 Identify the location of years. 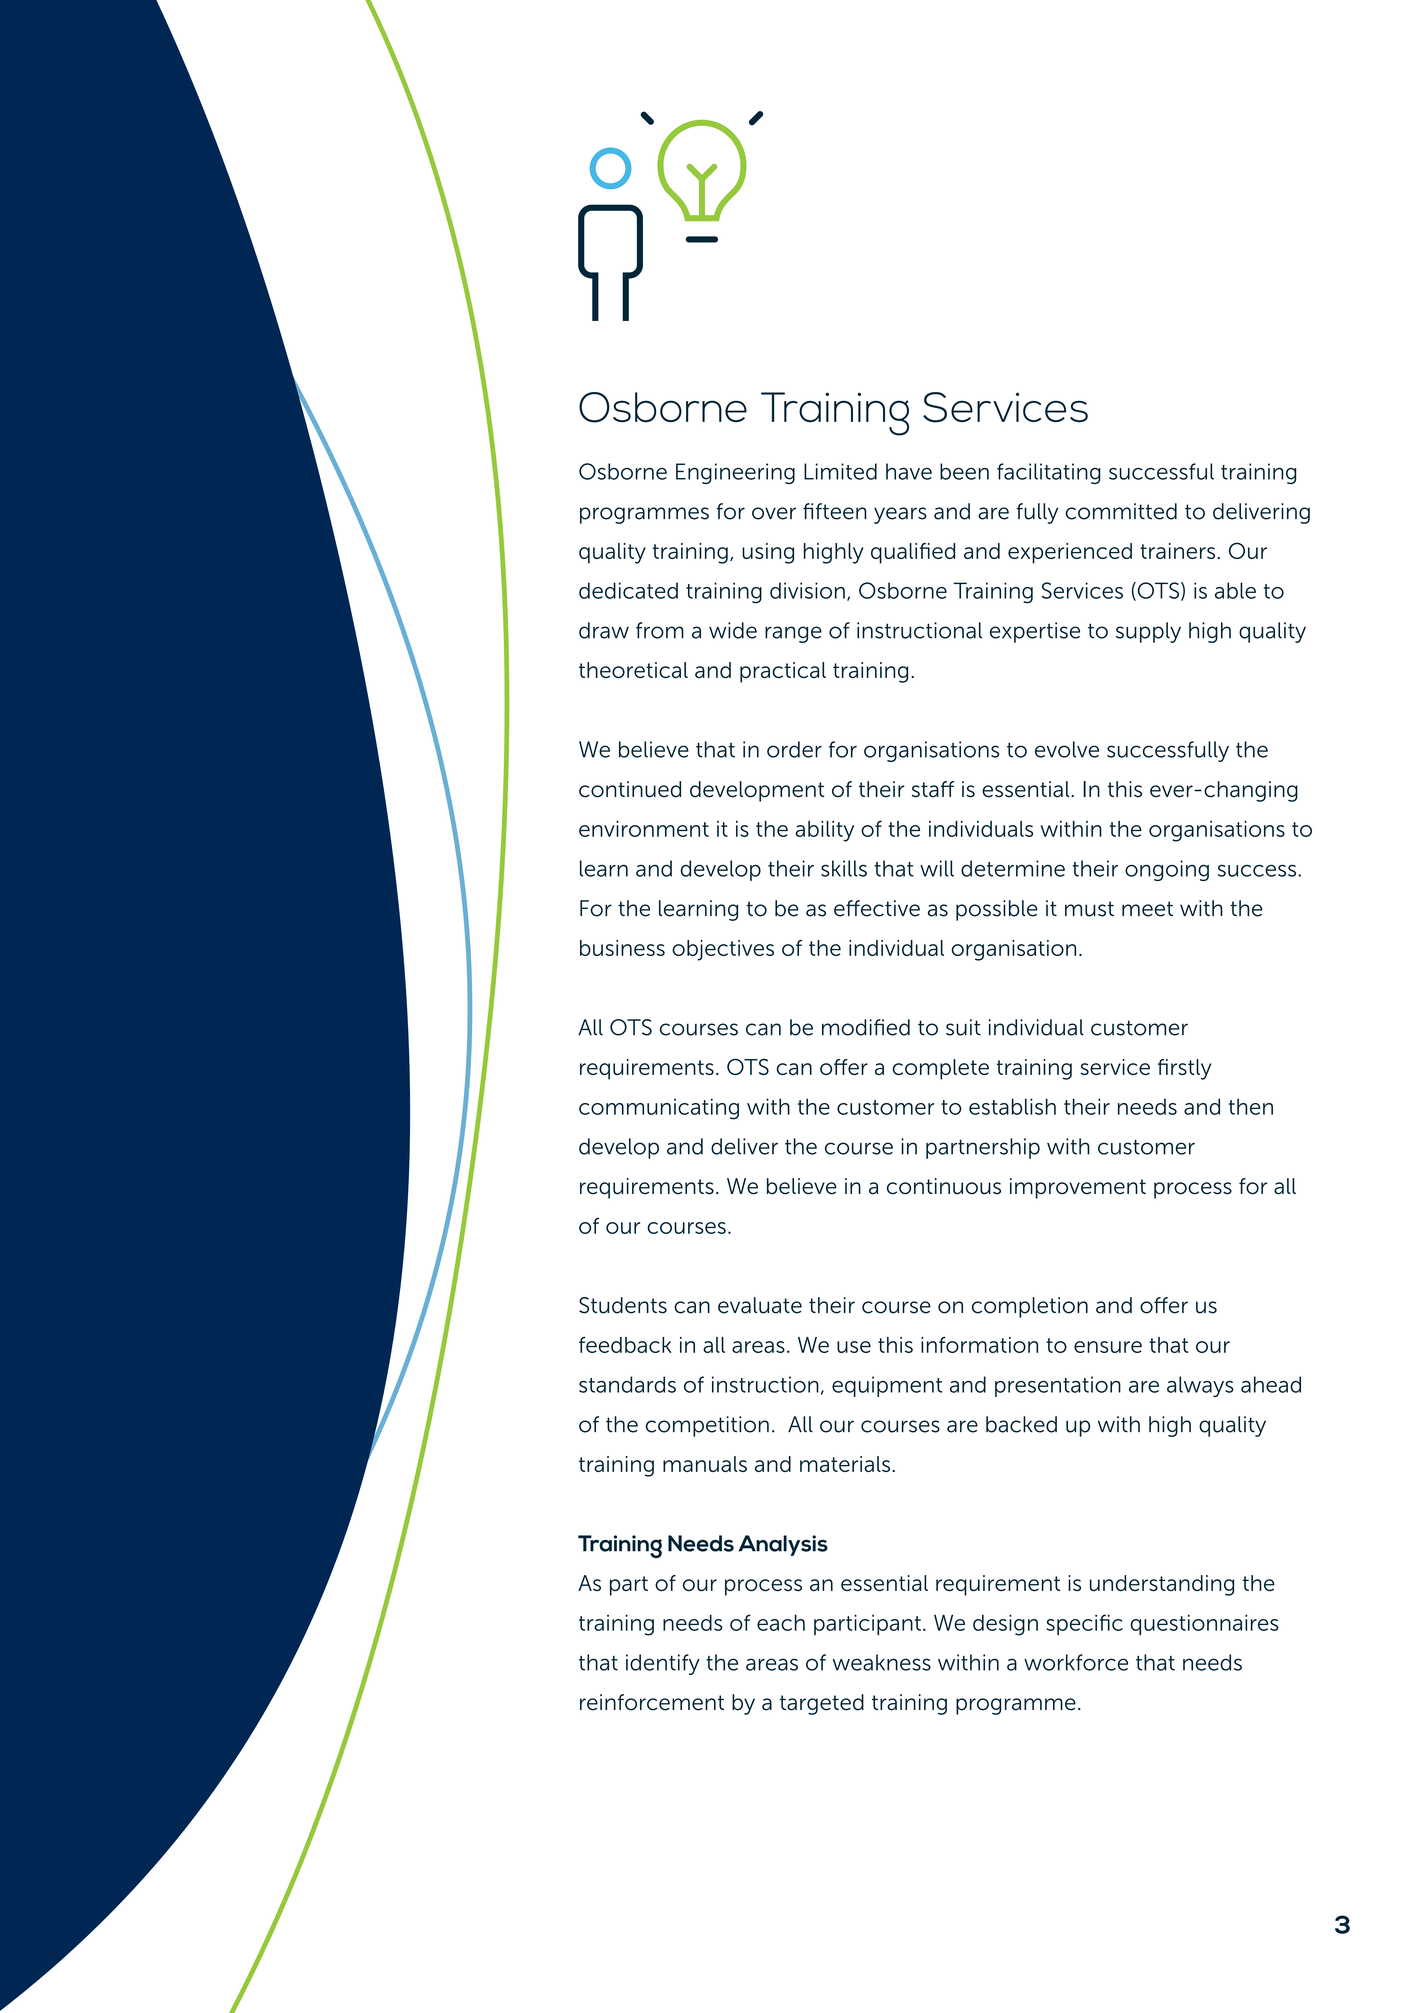
(900, 515).
